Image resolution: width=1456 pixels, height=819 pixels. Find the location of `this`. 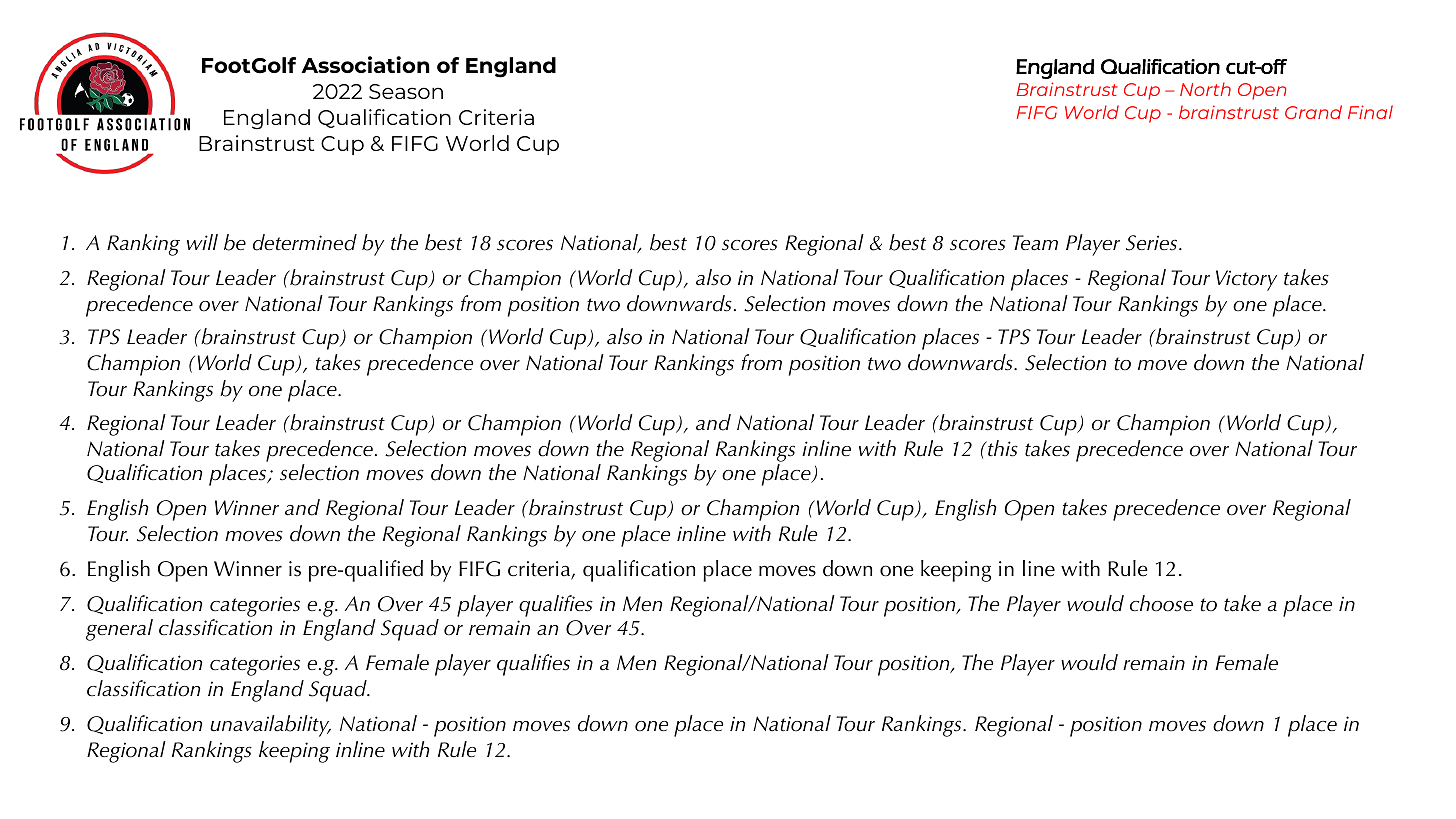

this is located at coordinates (1002, 448).
